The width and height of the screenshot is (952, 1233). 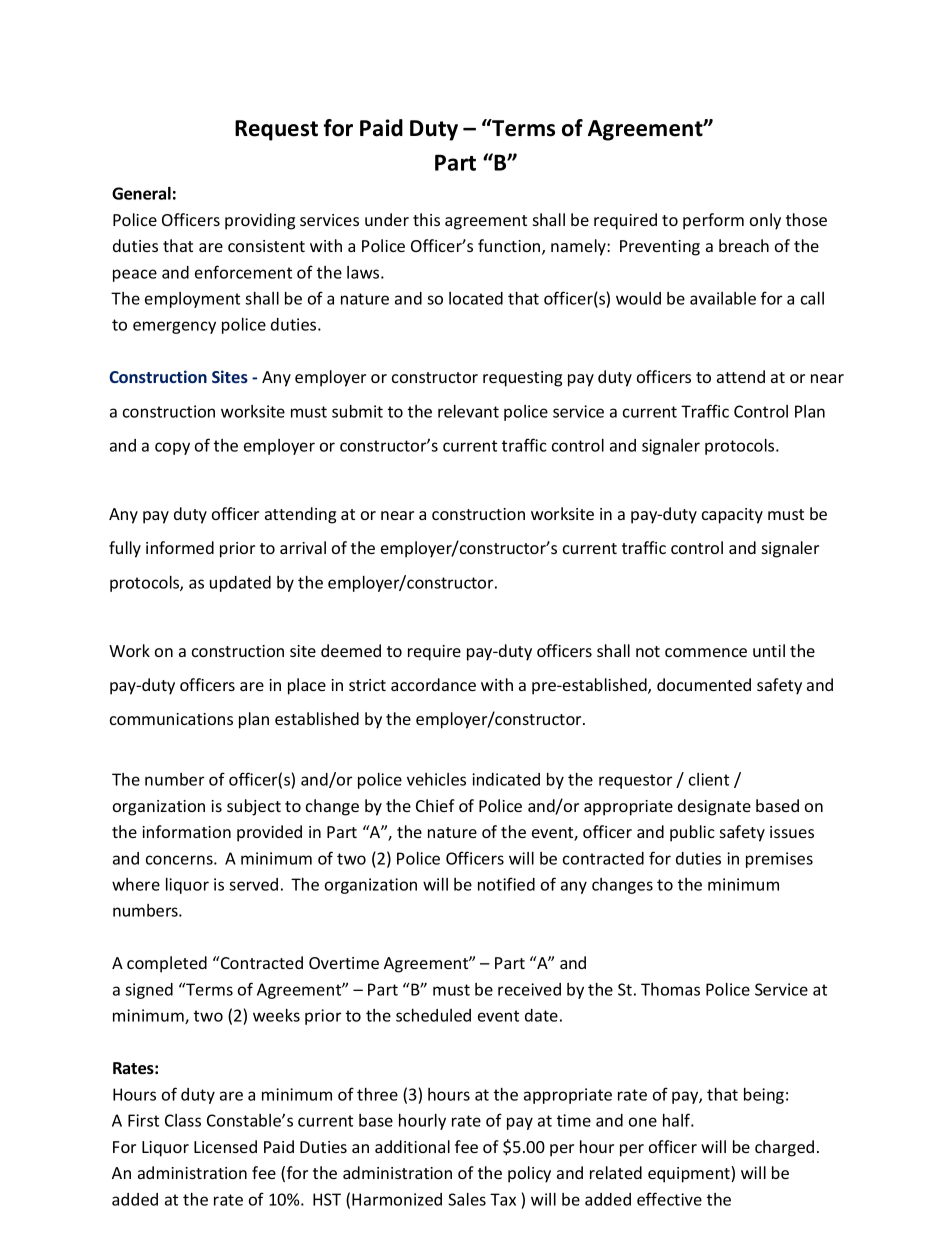 I want to click on perform, so click(x=713, y=221).
